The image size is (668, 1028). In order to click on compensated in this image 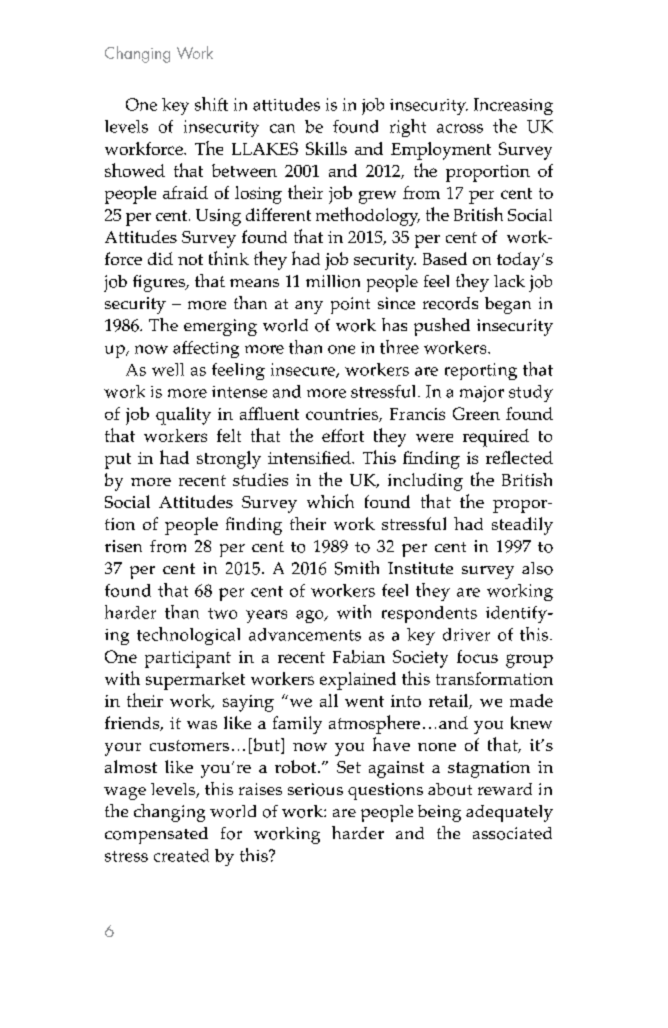, I will do `click(156, 835)`.
